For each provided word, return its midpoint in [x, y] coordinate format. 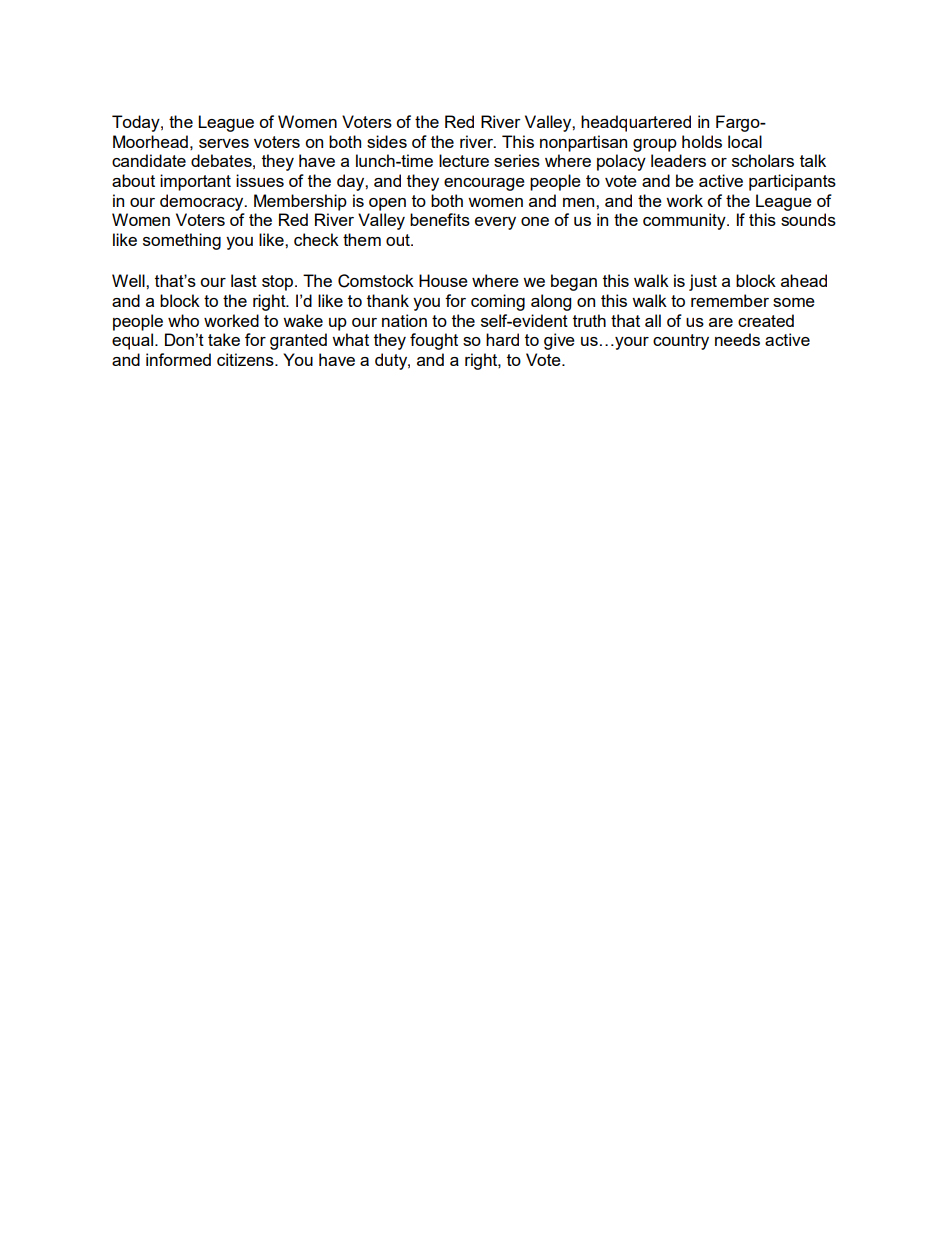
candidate [149, 160]
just [703, 282]
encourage [484, 184]
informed [178, 359]
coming [498, 302]
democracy [203, 202]
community [685, 221]
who [183, 320]
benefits [440, 219]
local [745, 141]
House [443, 280]
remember [730, 300]
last [244, 280]
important [195, 182]
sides [387, 141]
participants [792, 182]
